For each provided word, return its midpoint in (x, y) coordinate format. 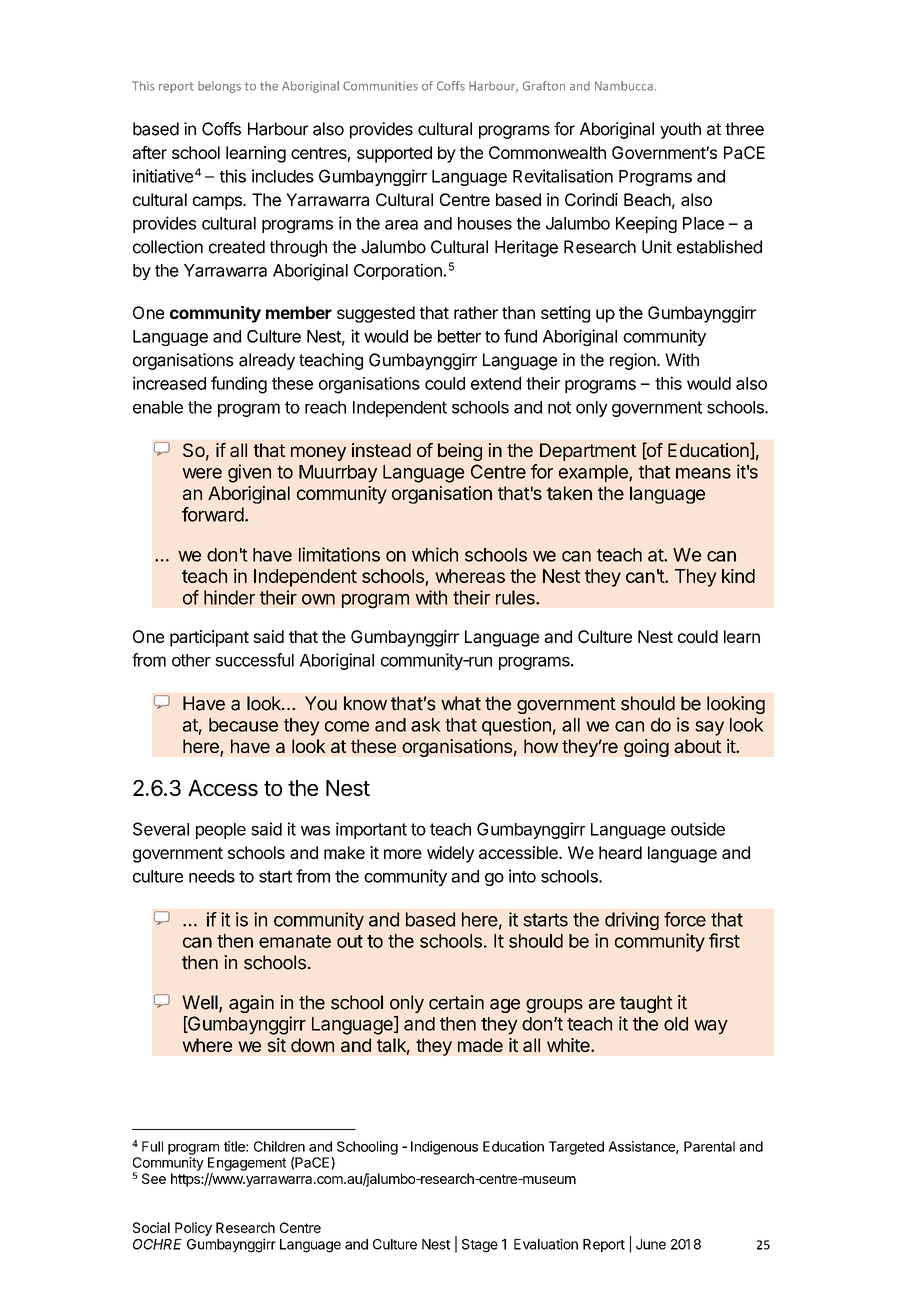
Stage (480, 1246)
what (461, 703)
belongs (219, 87)
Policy (193, 1229)
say (709, 728)
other (191, 660)
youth (680, 130)
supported (394, 154)
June (651, 1244)
